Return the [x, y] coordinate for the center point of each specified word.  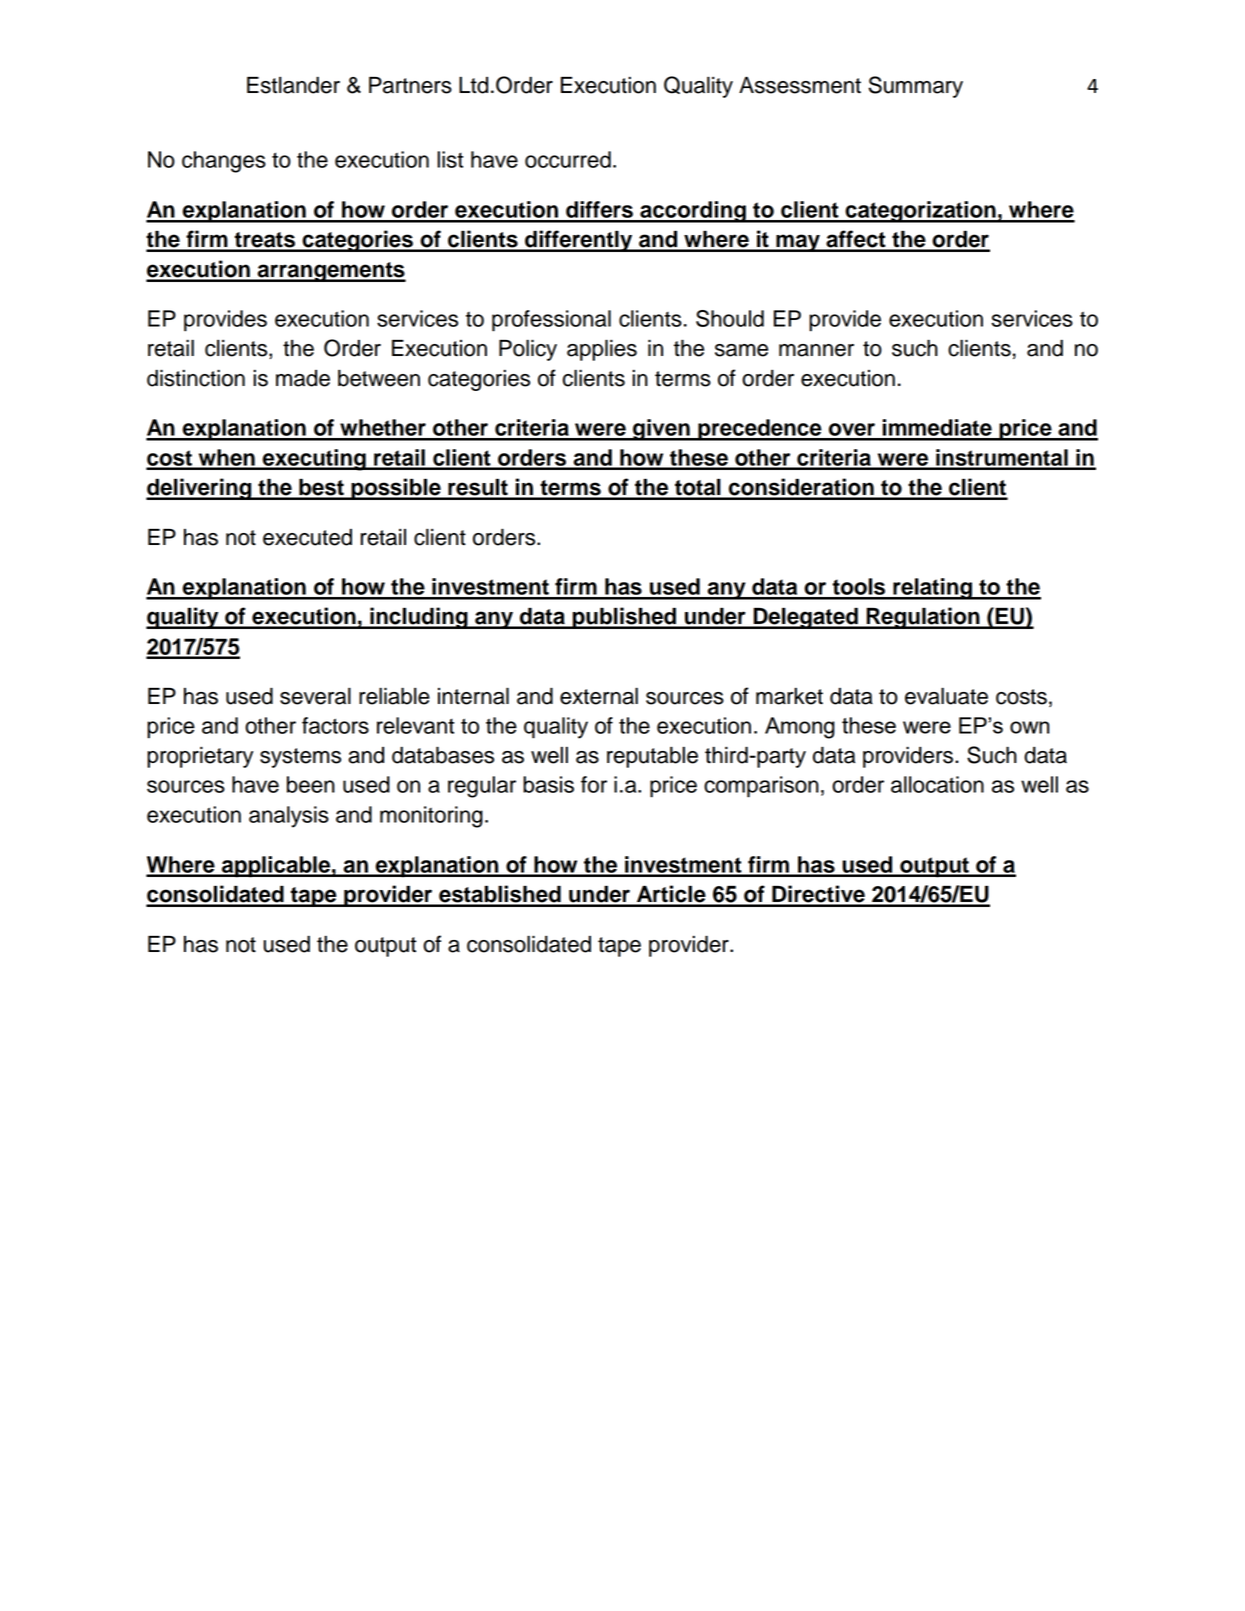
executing [314, 460]
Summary [916, 87]
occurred [568, 159]
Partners [410, 85]
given [661, 430]
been [311, 784]
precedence [760, 430]
